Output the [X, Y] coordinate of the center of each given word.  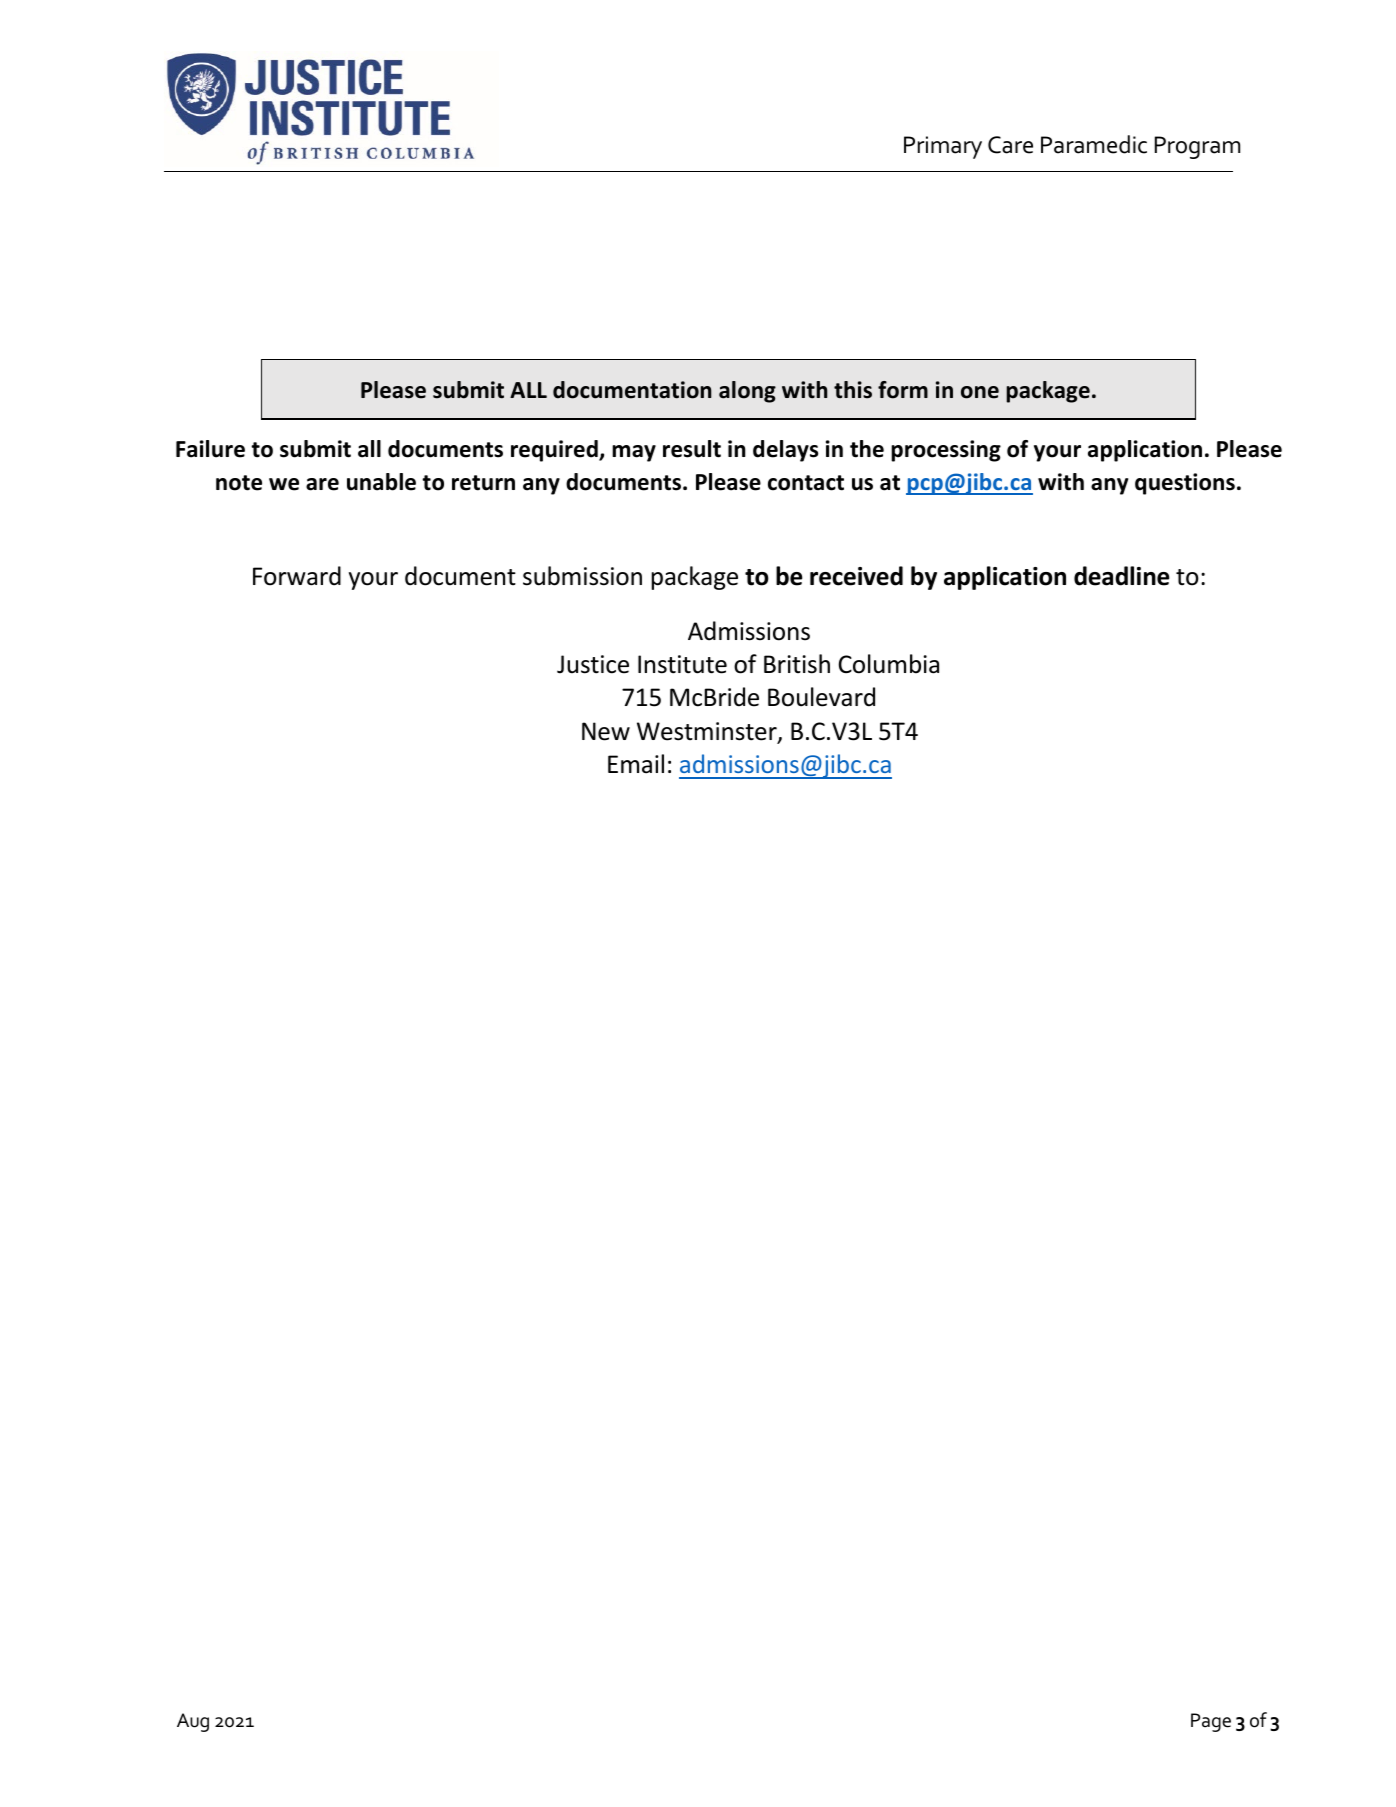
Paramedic [1094, 144]
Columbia [889, 664]
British [797, 664]
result [692, 449]
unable [381, 482]
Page [1211, 1722]
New [606, 731]
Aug [193, 1722]
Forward [297, 576]
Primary [943, 147]
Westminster [708, 732]
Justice [593, 664]
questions [1185, 484]
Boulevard [821, 697]
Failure [210, 449]
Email [636, 764]
